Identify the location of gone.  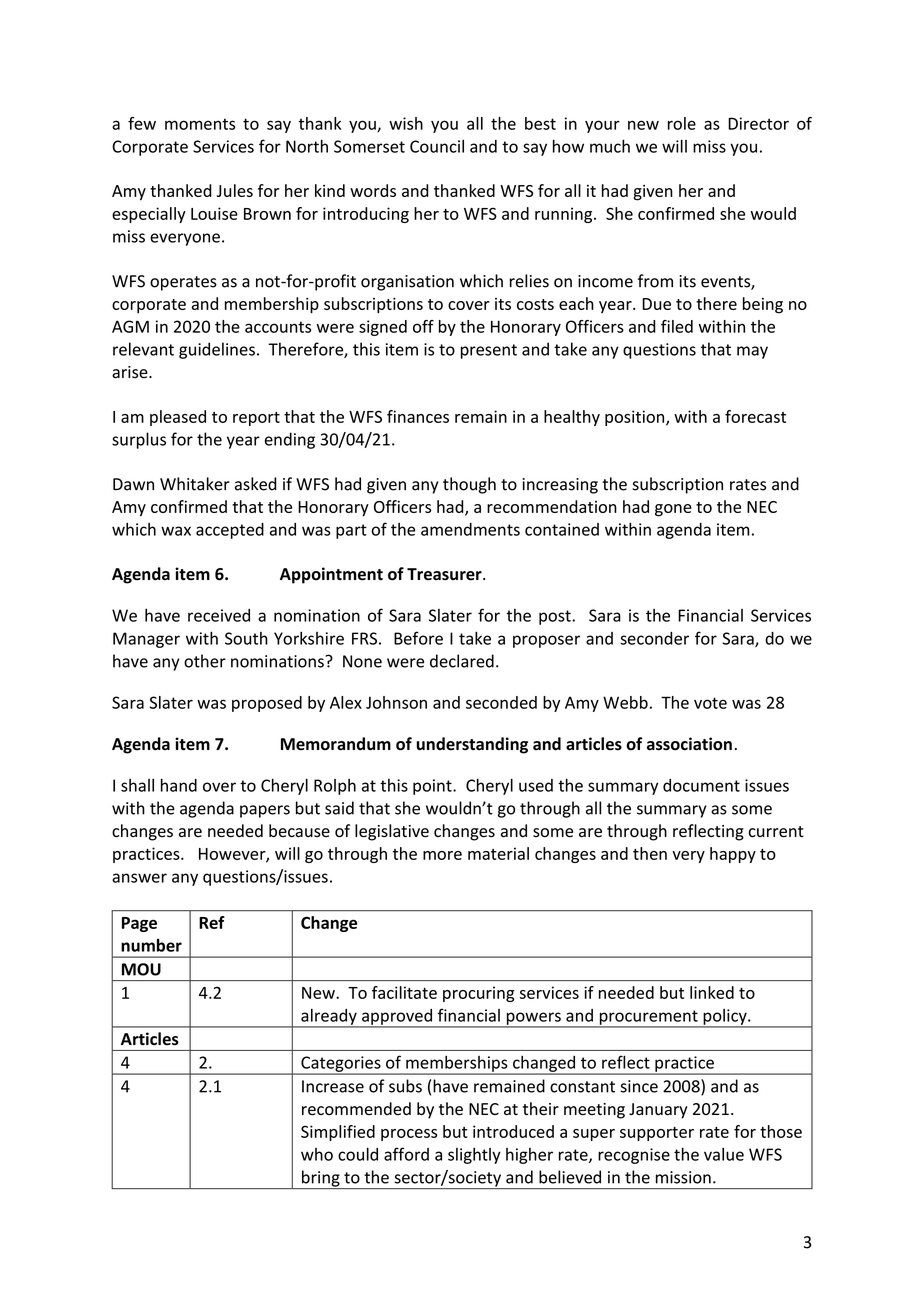
(673, 510).
